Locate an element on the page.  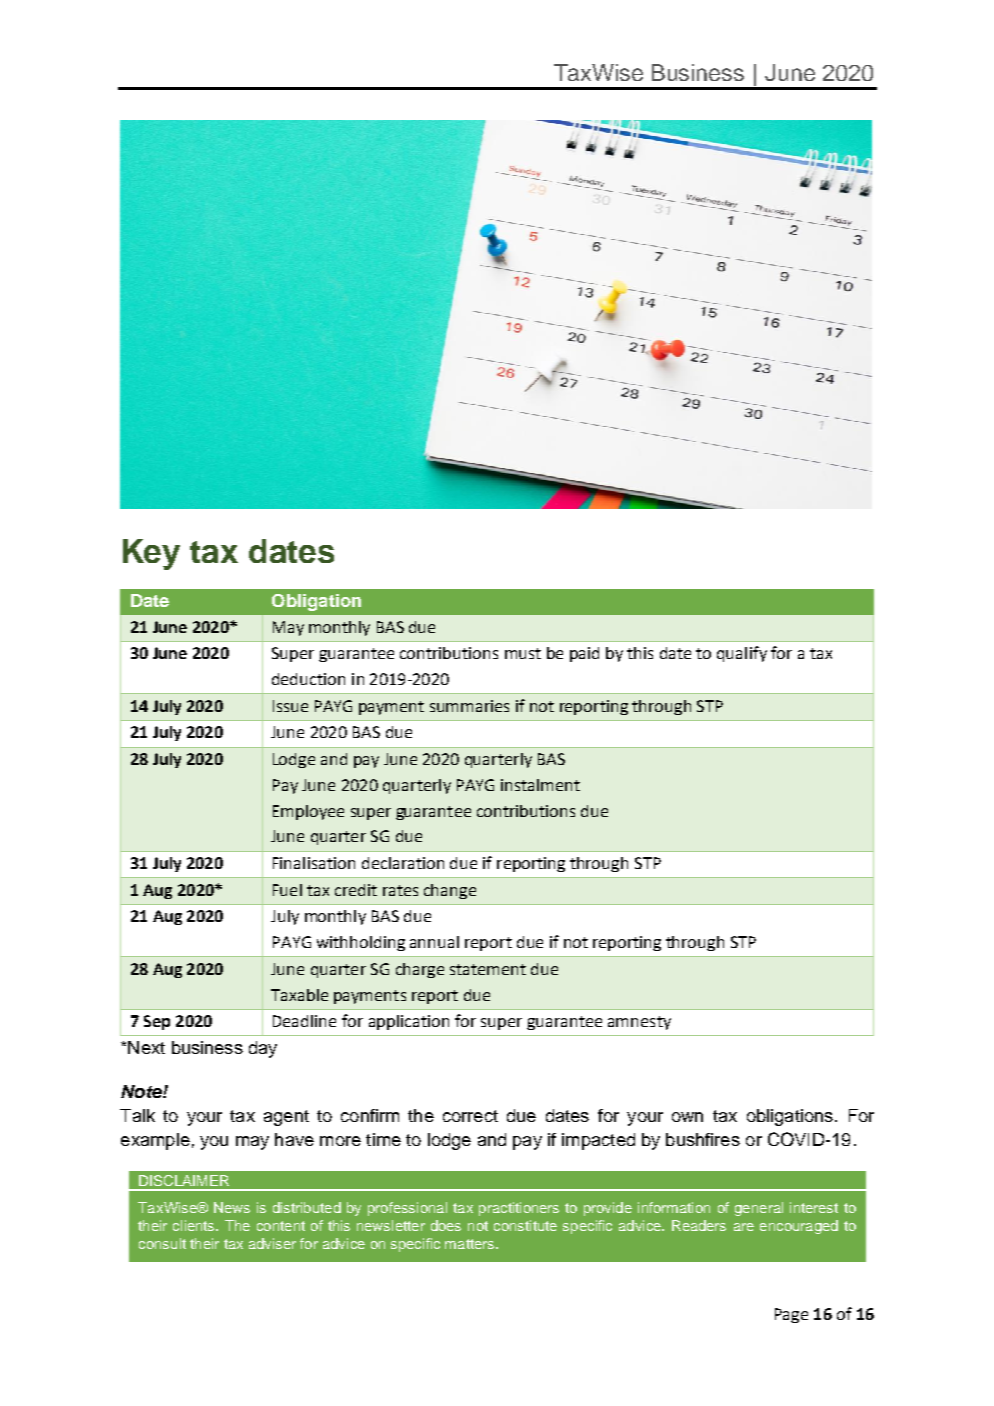
Key is located at coordinates (151, 554).
